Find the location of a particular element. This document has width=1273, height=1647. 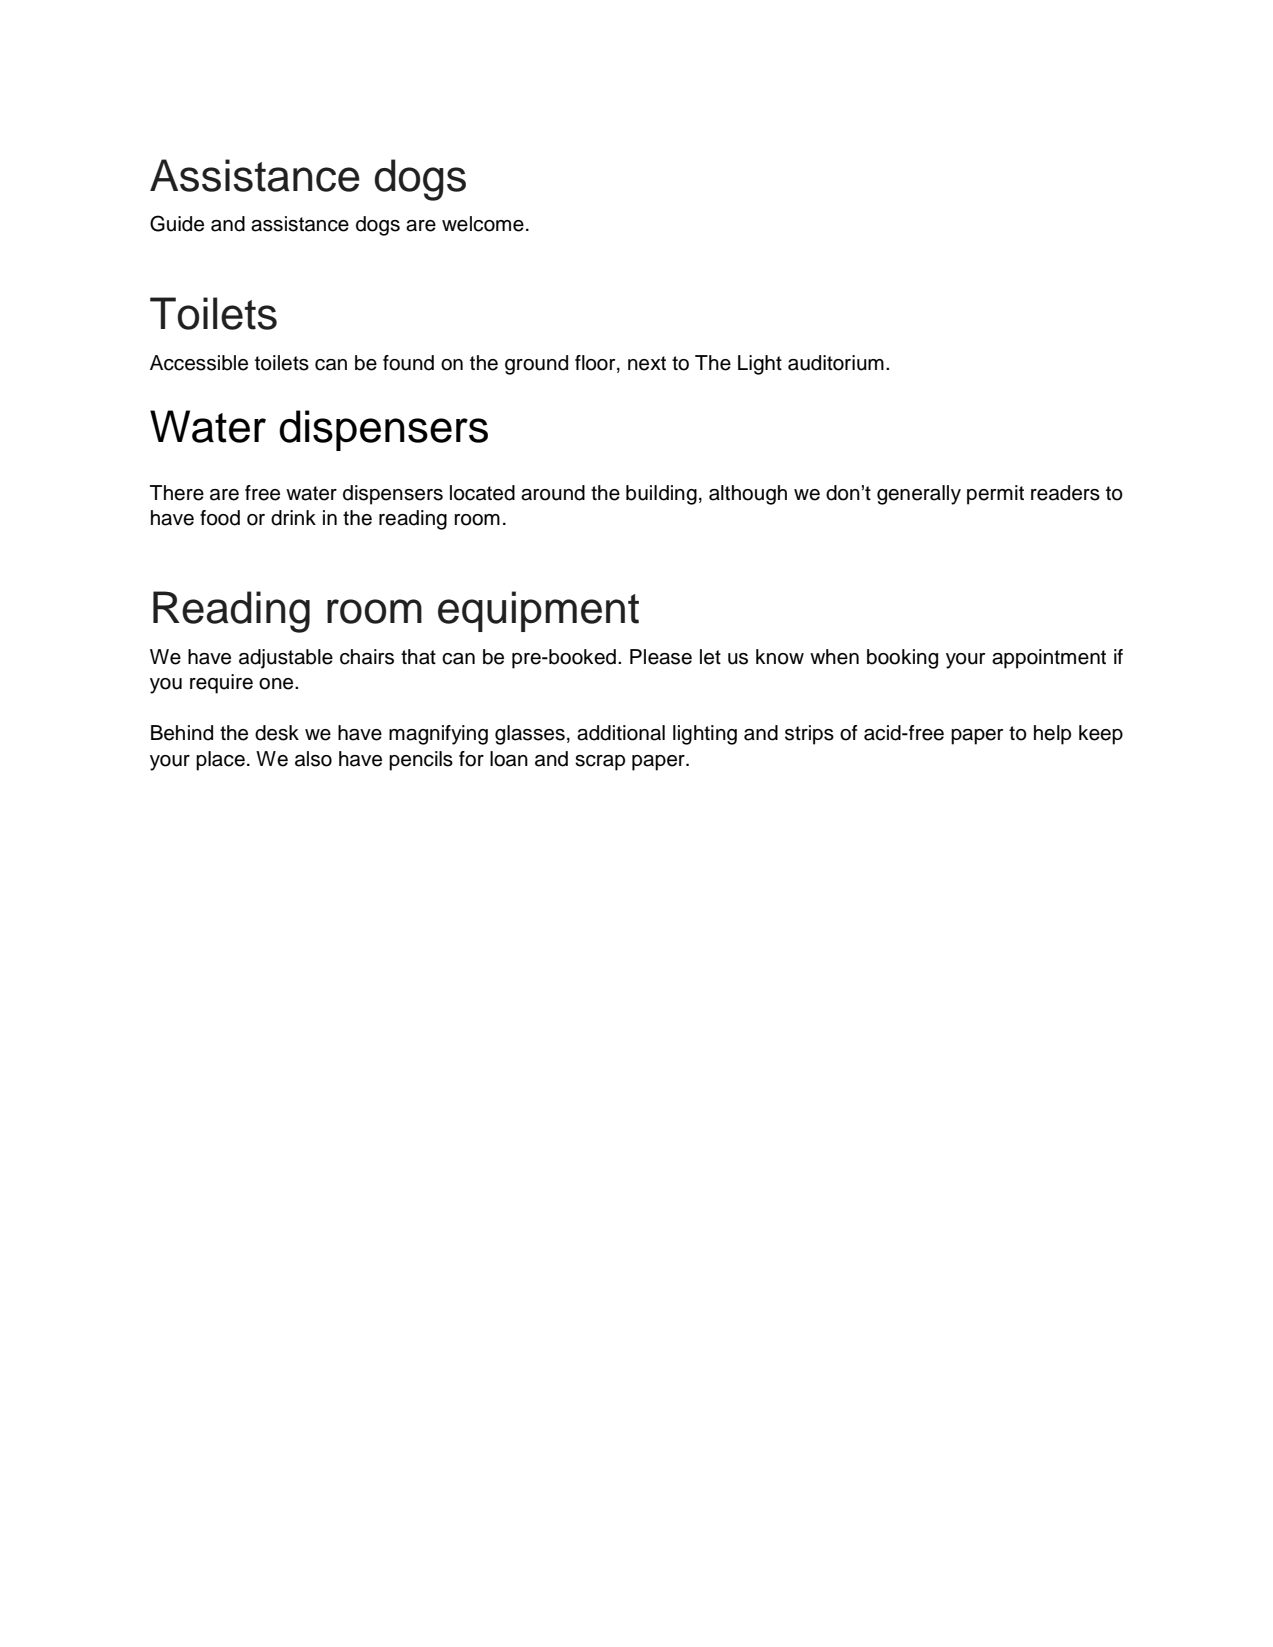

auditorium is located at coordinates (836, 363).
